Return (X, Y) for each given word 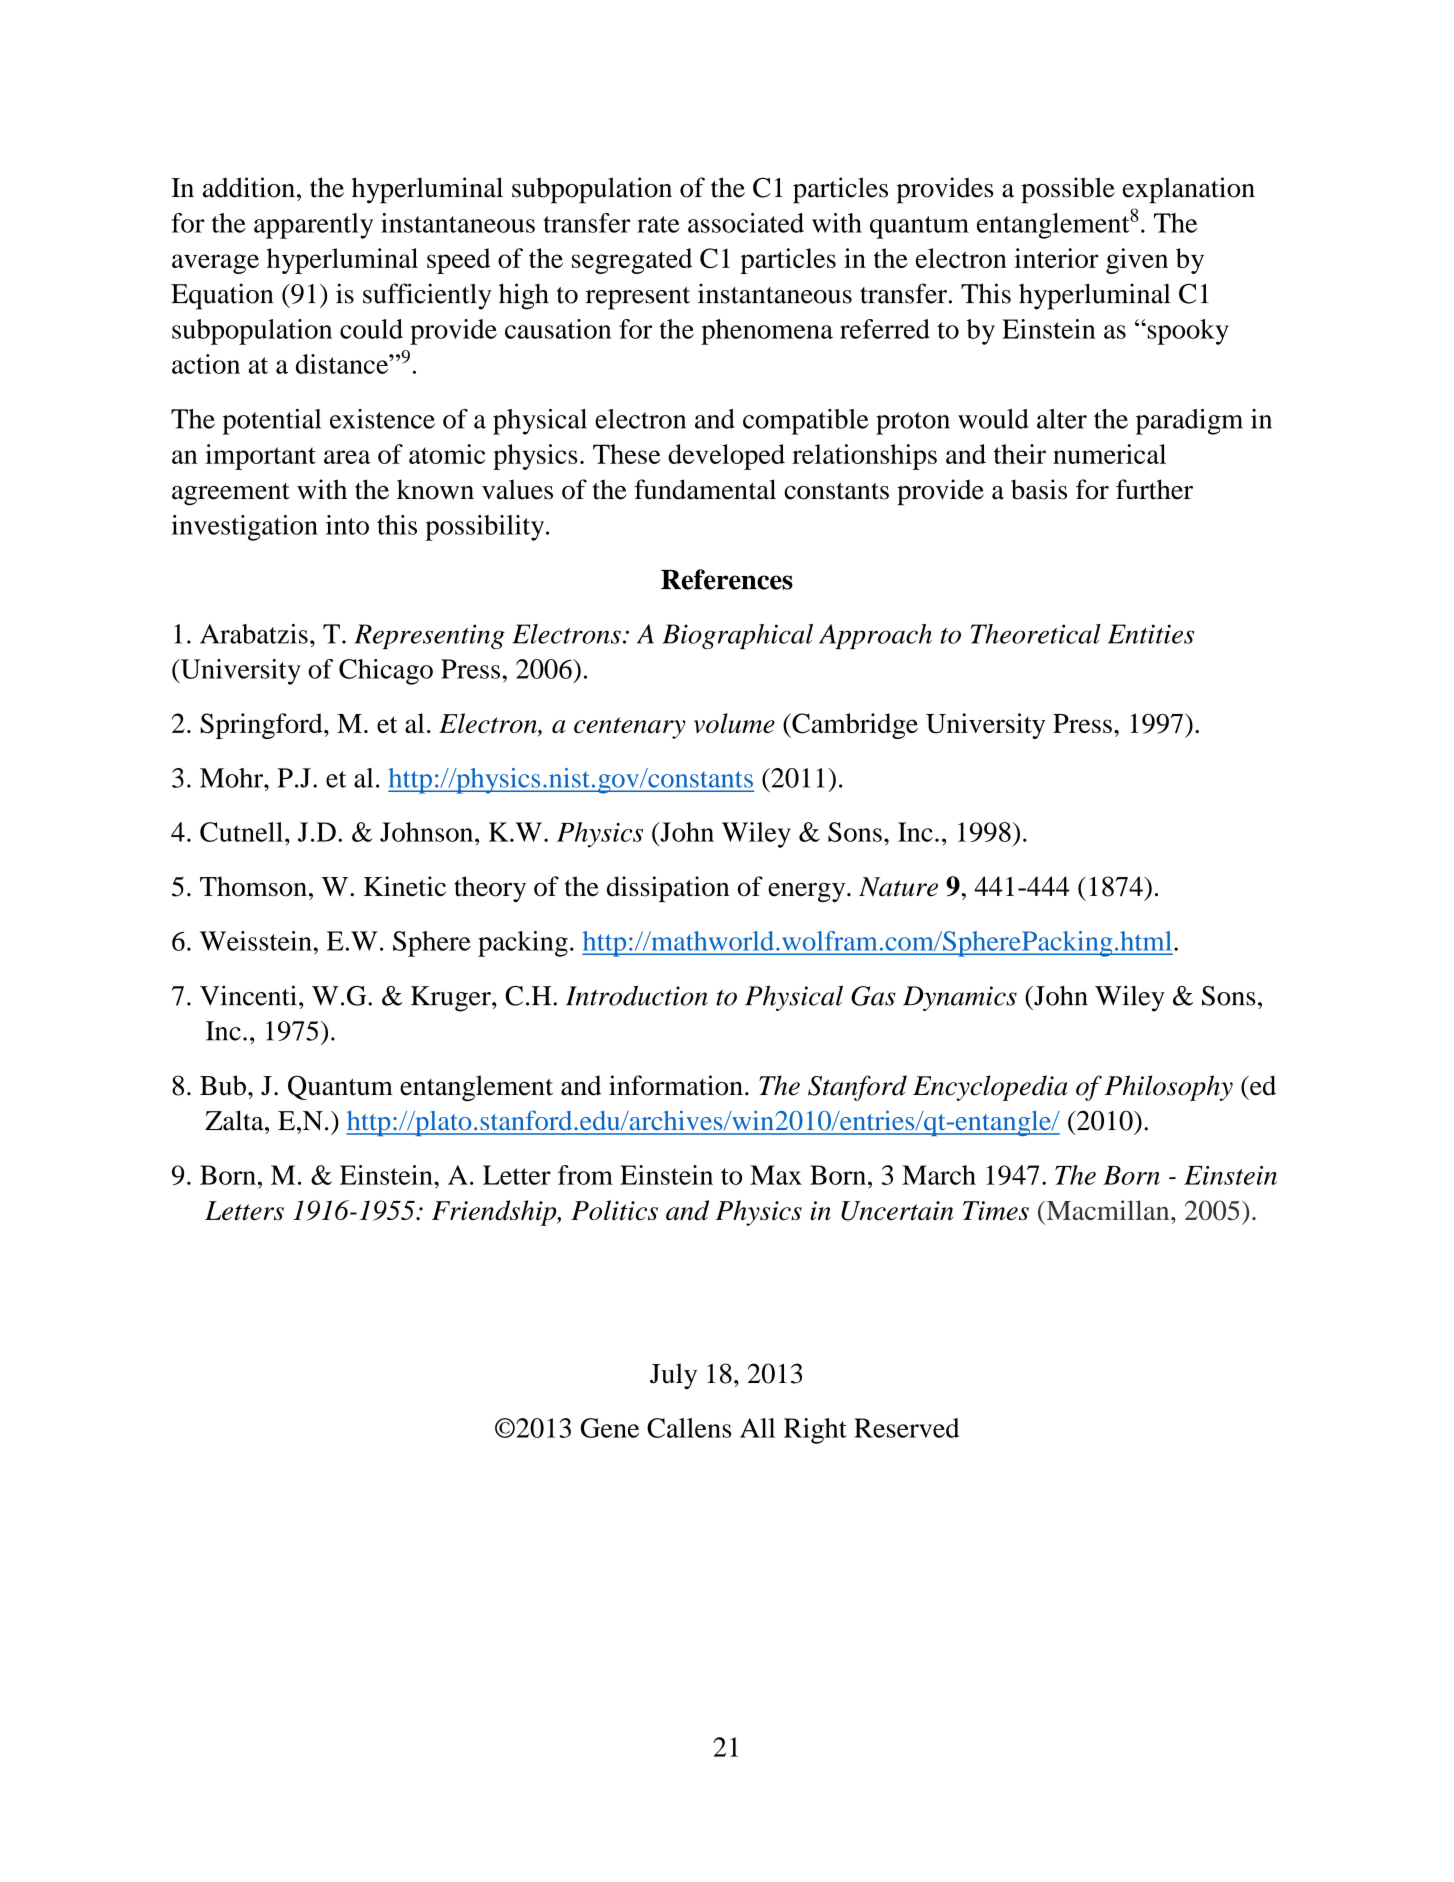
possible (1068, 190)
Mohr (232, 778)
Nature (898, 887)
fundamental (705, 489)
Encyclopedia (990, 1088)
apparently (313, 226)
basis (1039, 489)
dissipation (668, 889)
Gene (609, 1428)
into (347, 525)
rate (658, 224)
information (676, 1085)
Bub (223, 1085)
